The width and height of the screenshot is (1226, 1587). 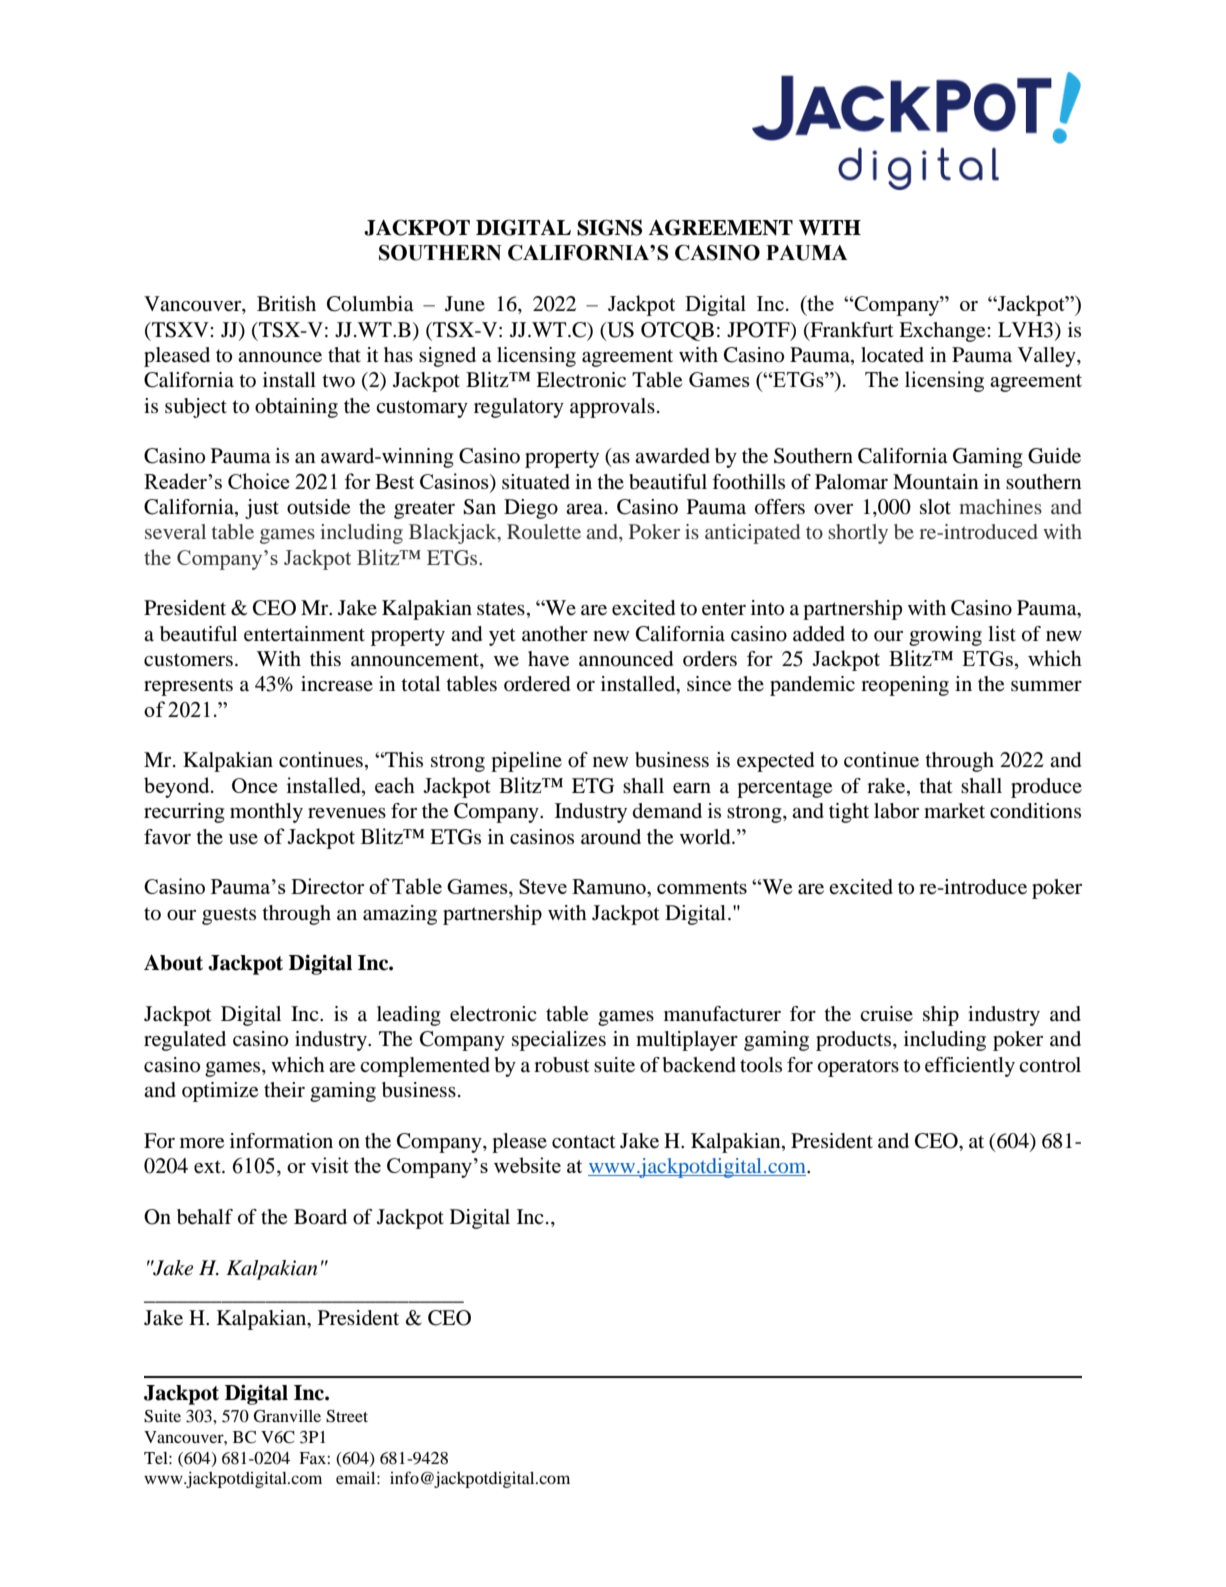 What do you see at coordinates (954, 811) in the screenshot?
I see `market` at bounding box center [954, 811].
